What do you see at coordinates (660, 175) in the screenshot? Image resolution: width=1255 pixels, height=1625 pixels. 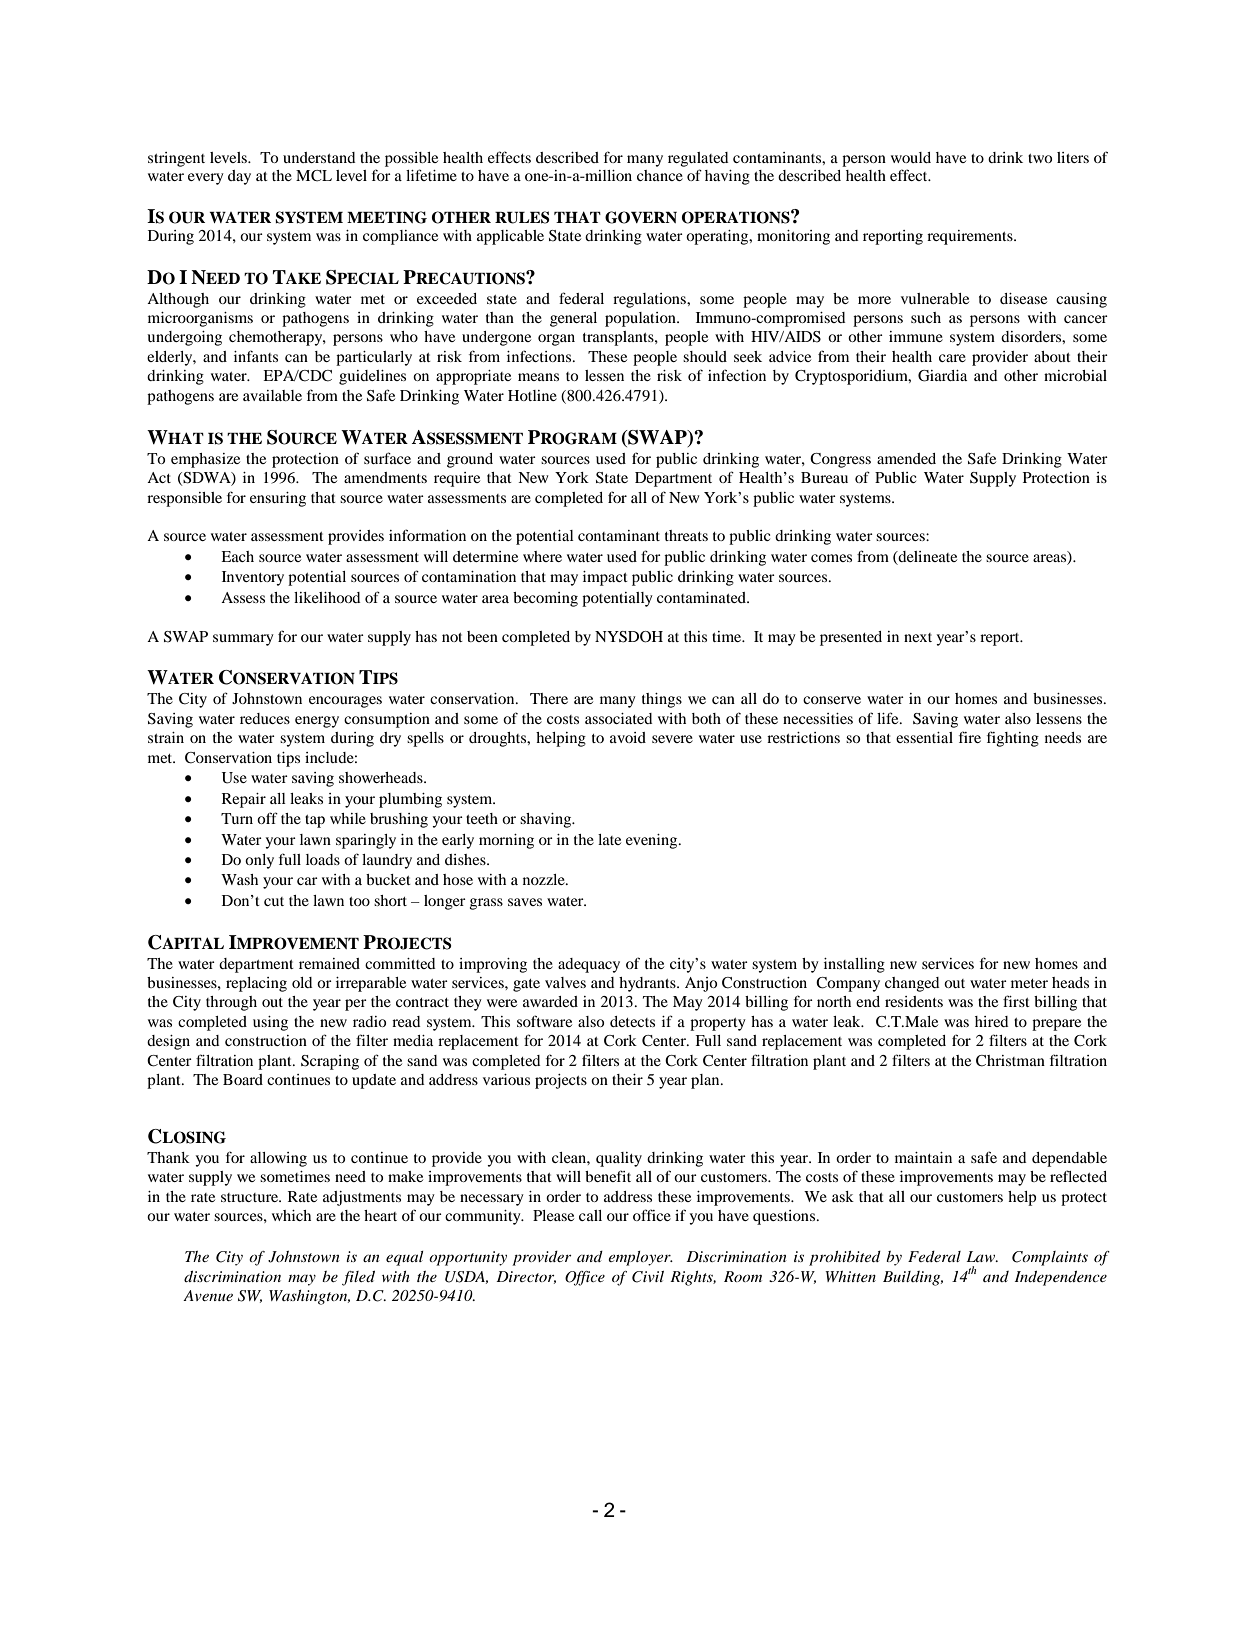 I see `chance` at bounding box center [660, 175].
